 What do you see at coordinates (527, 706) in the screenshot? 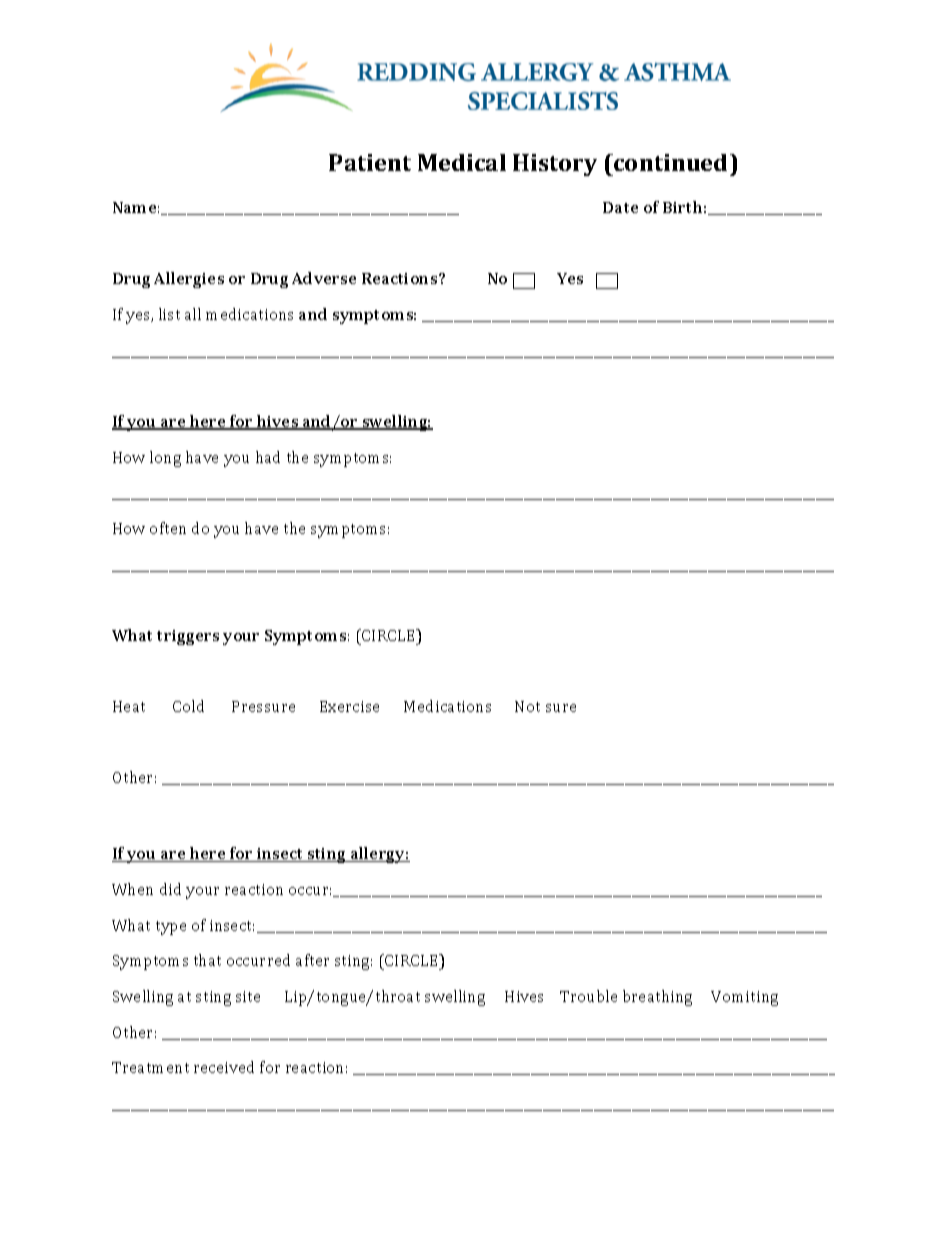
I see `Not` at bounding box center [527, 706].
